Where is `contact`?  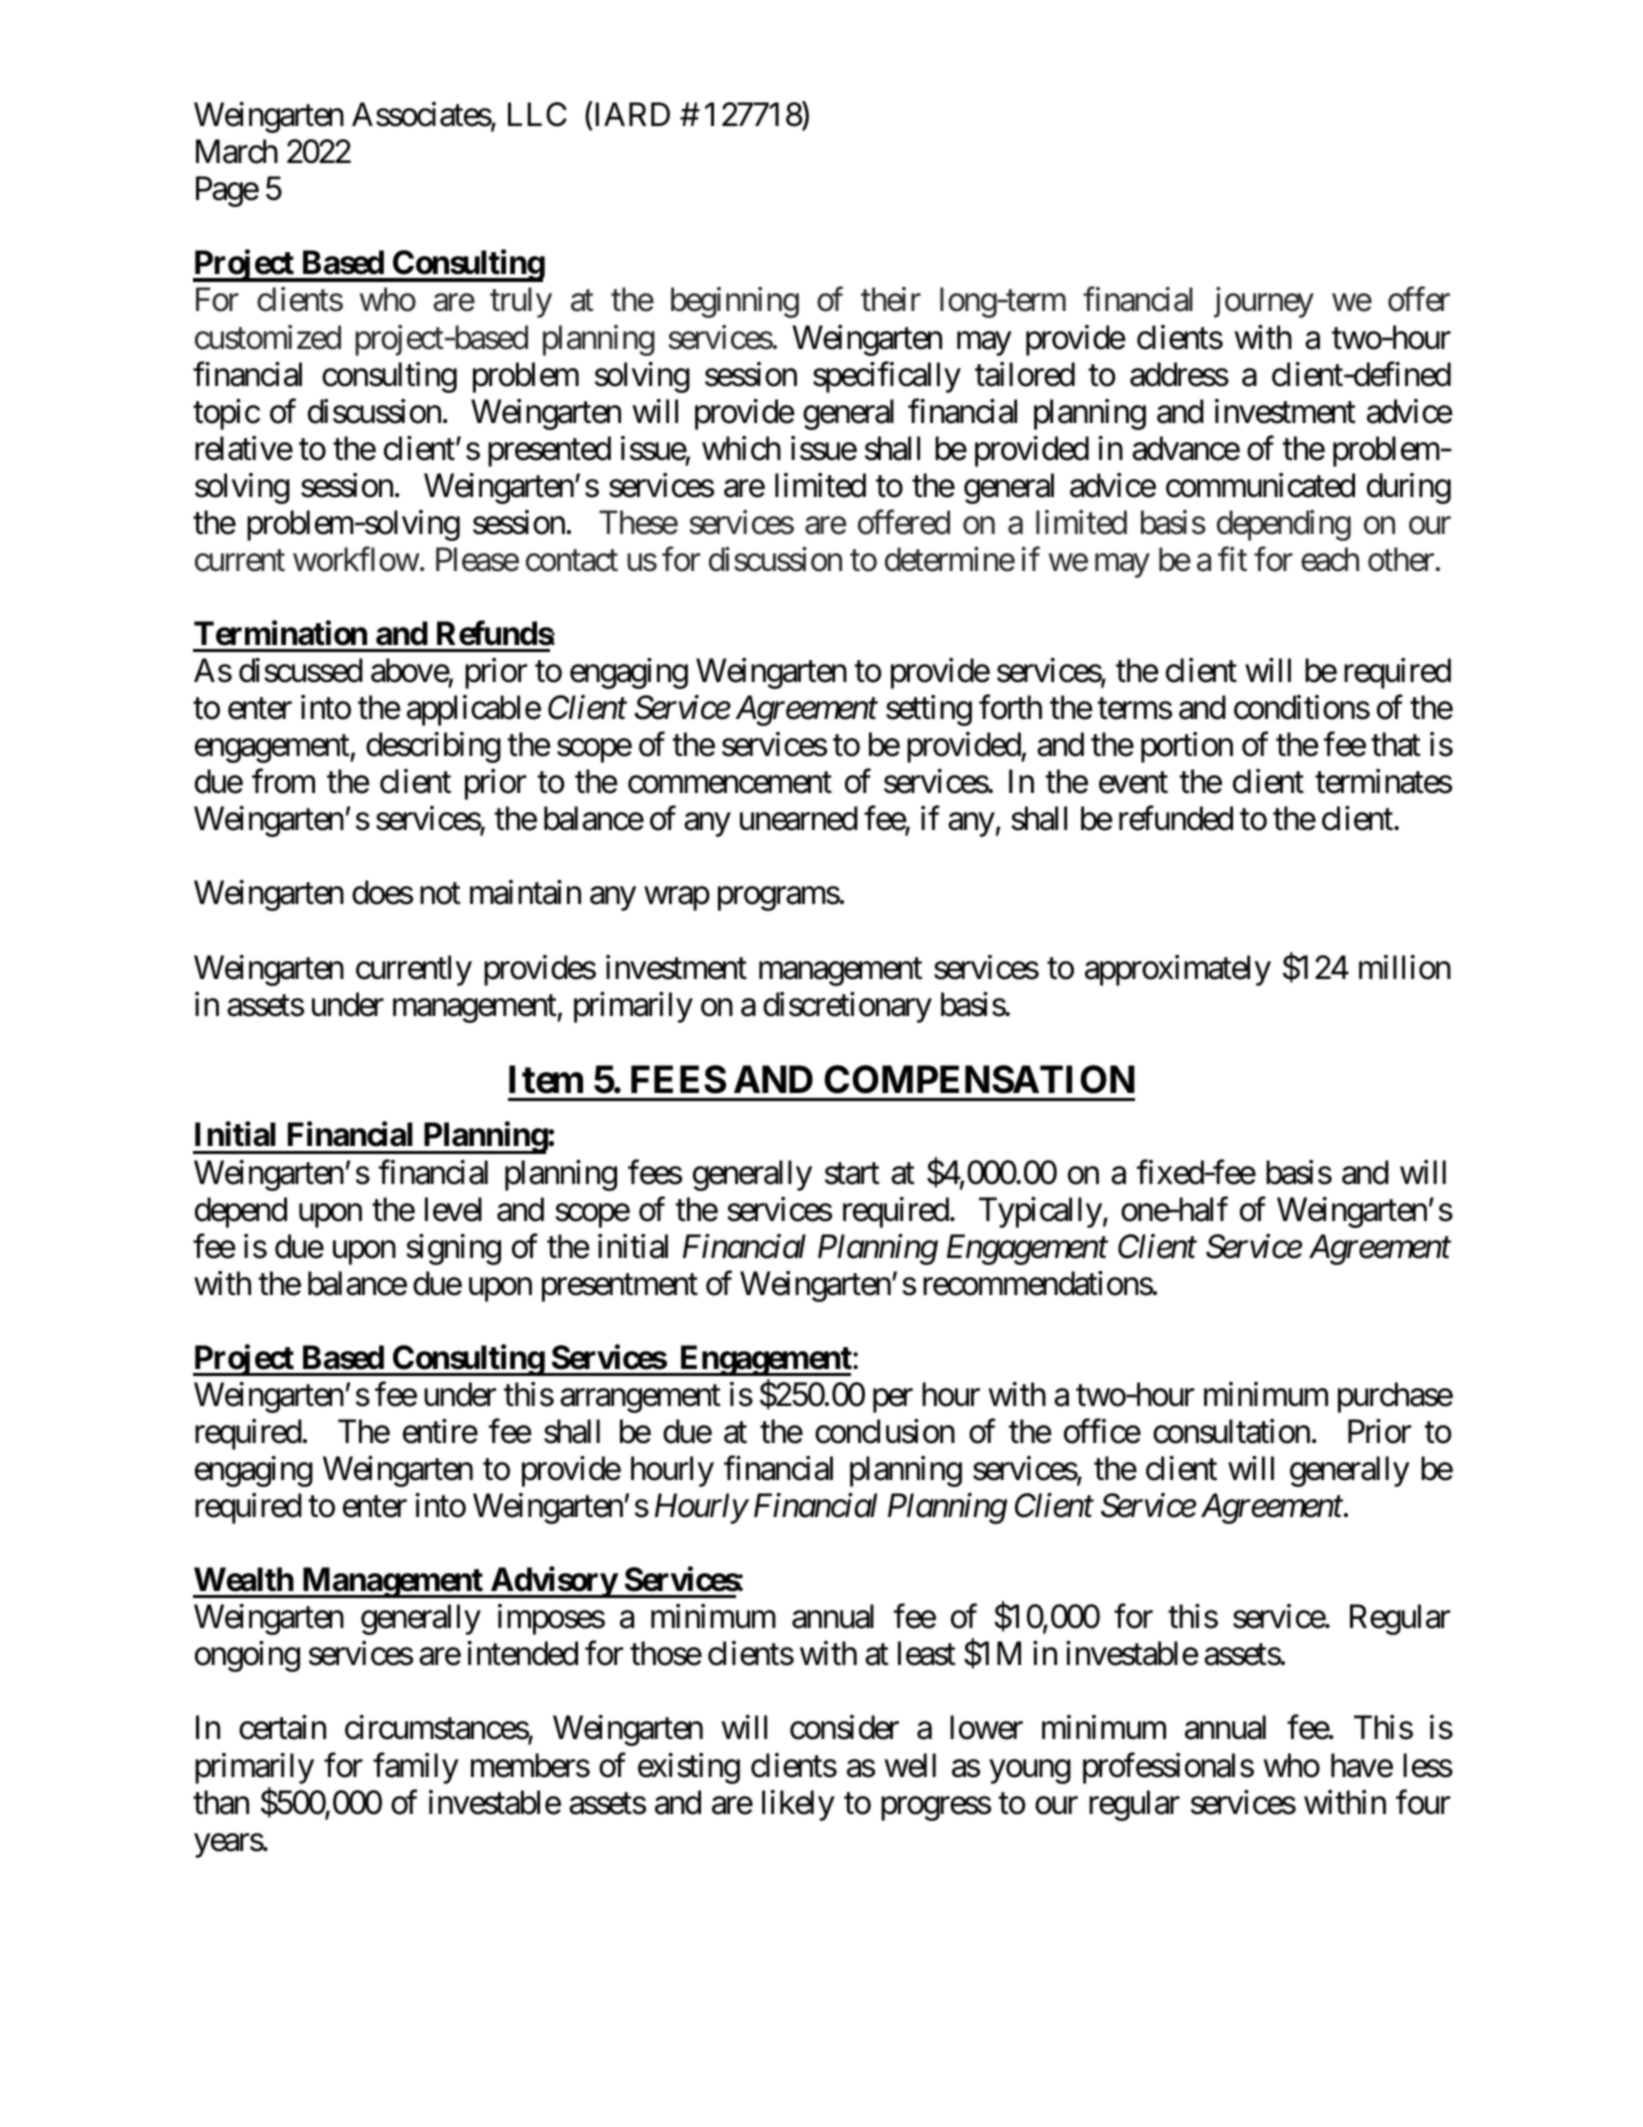
contact is located at coordinates (572, 561).
